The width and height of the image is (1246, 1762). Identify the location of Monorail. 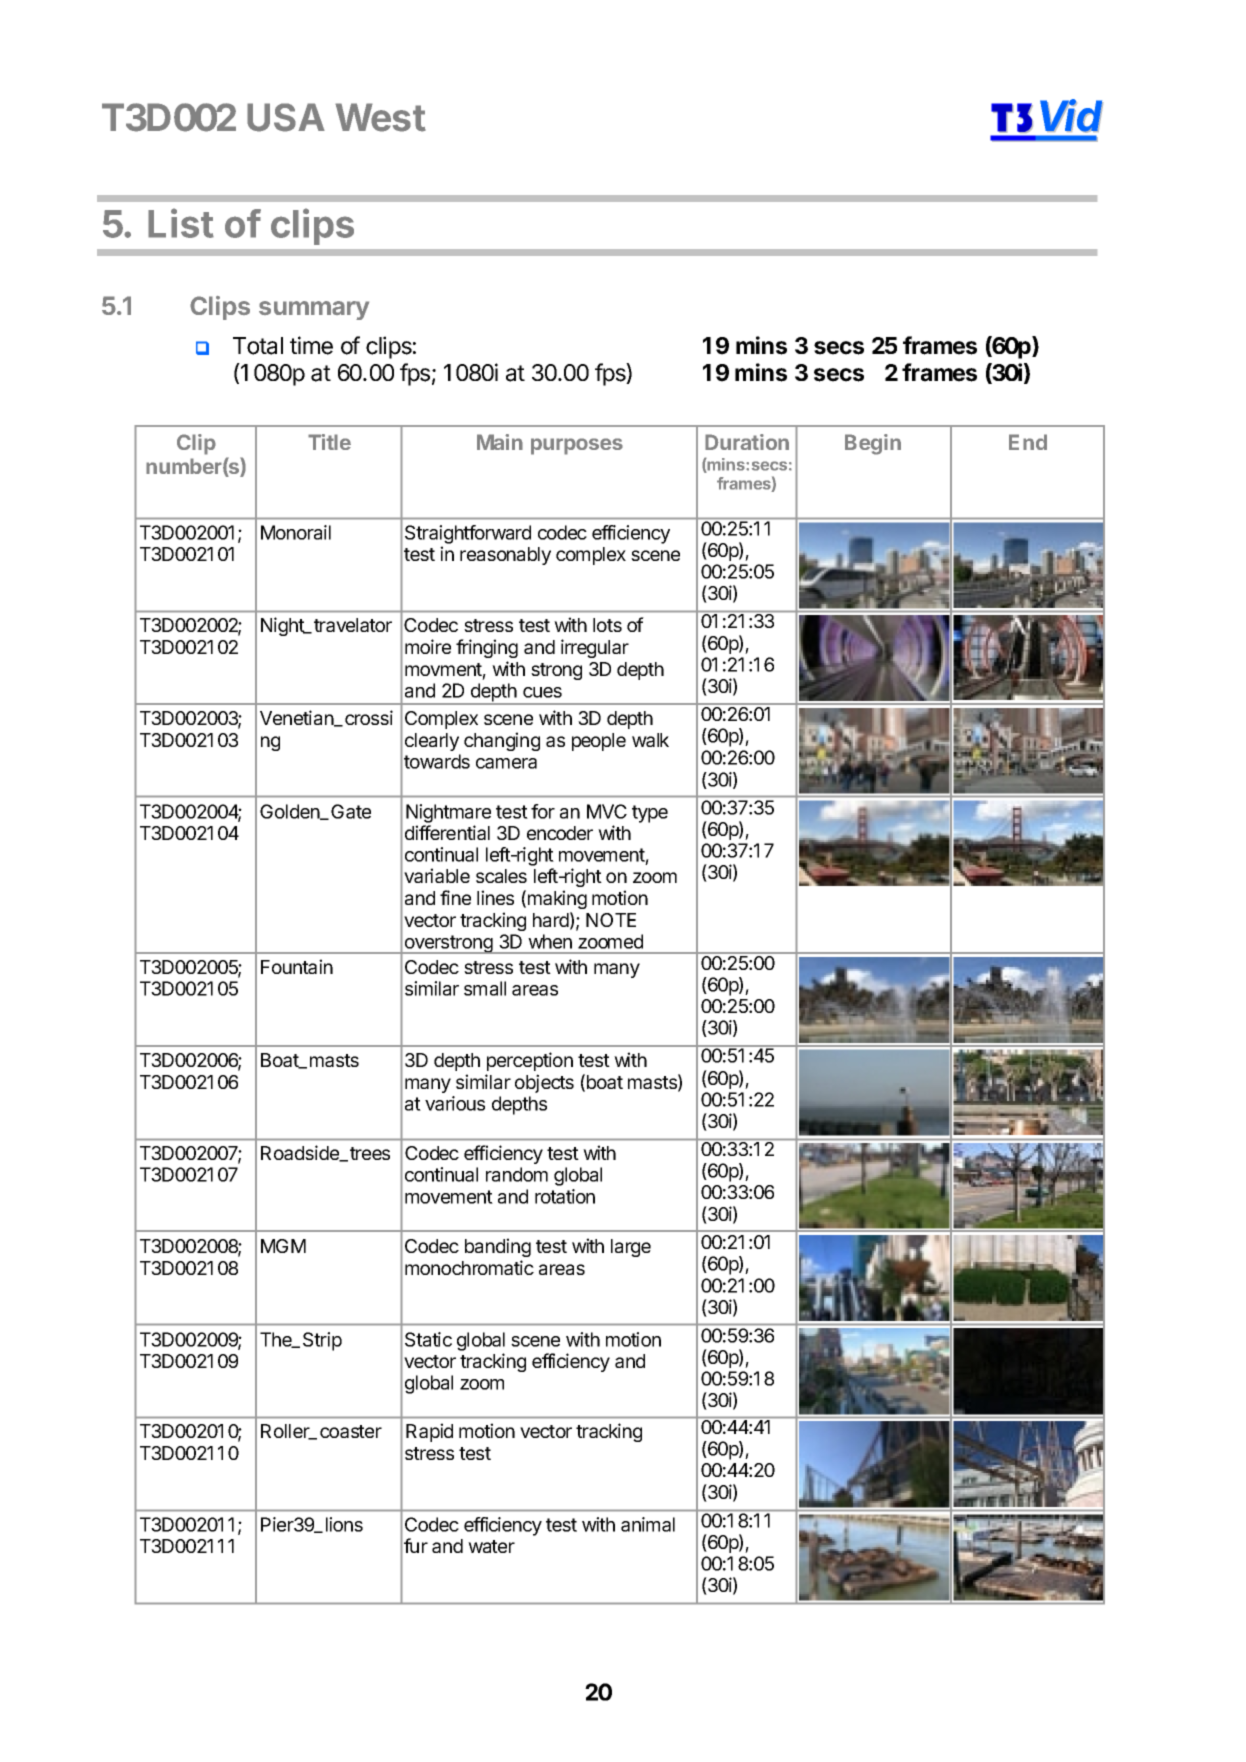
(296, 532).
